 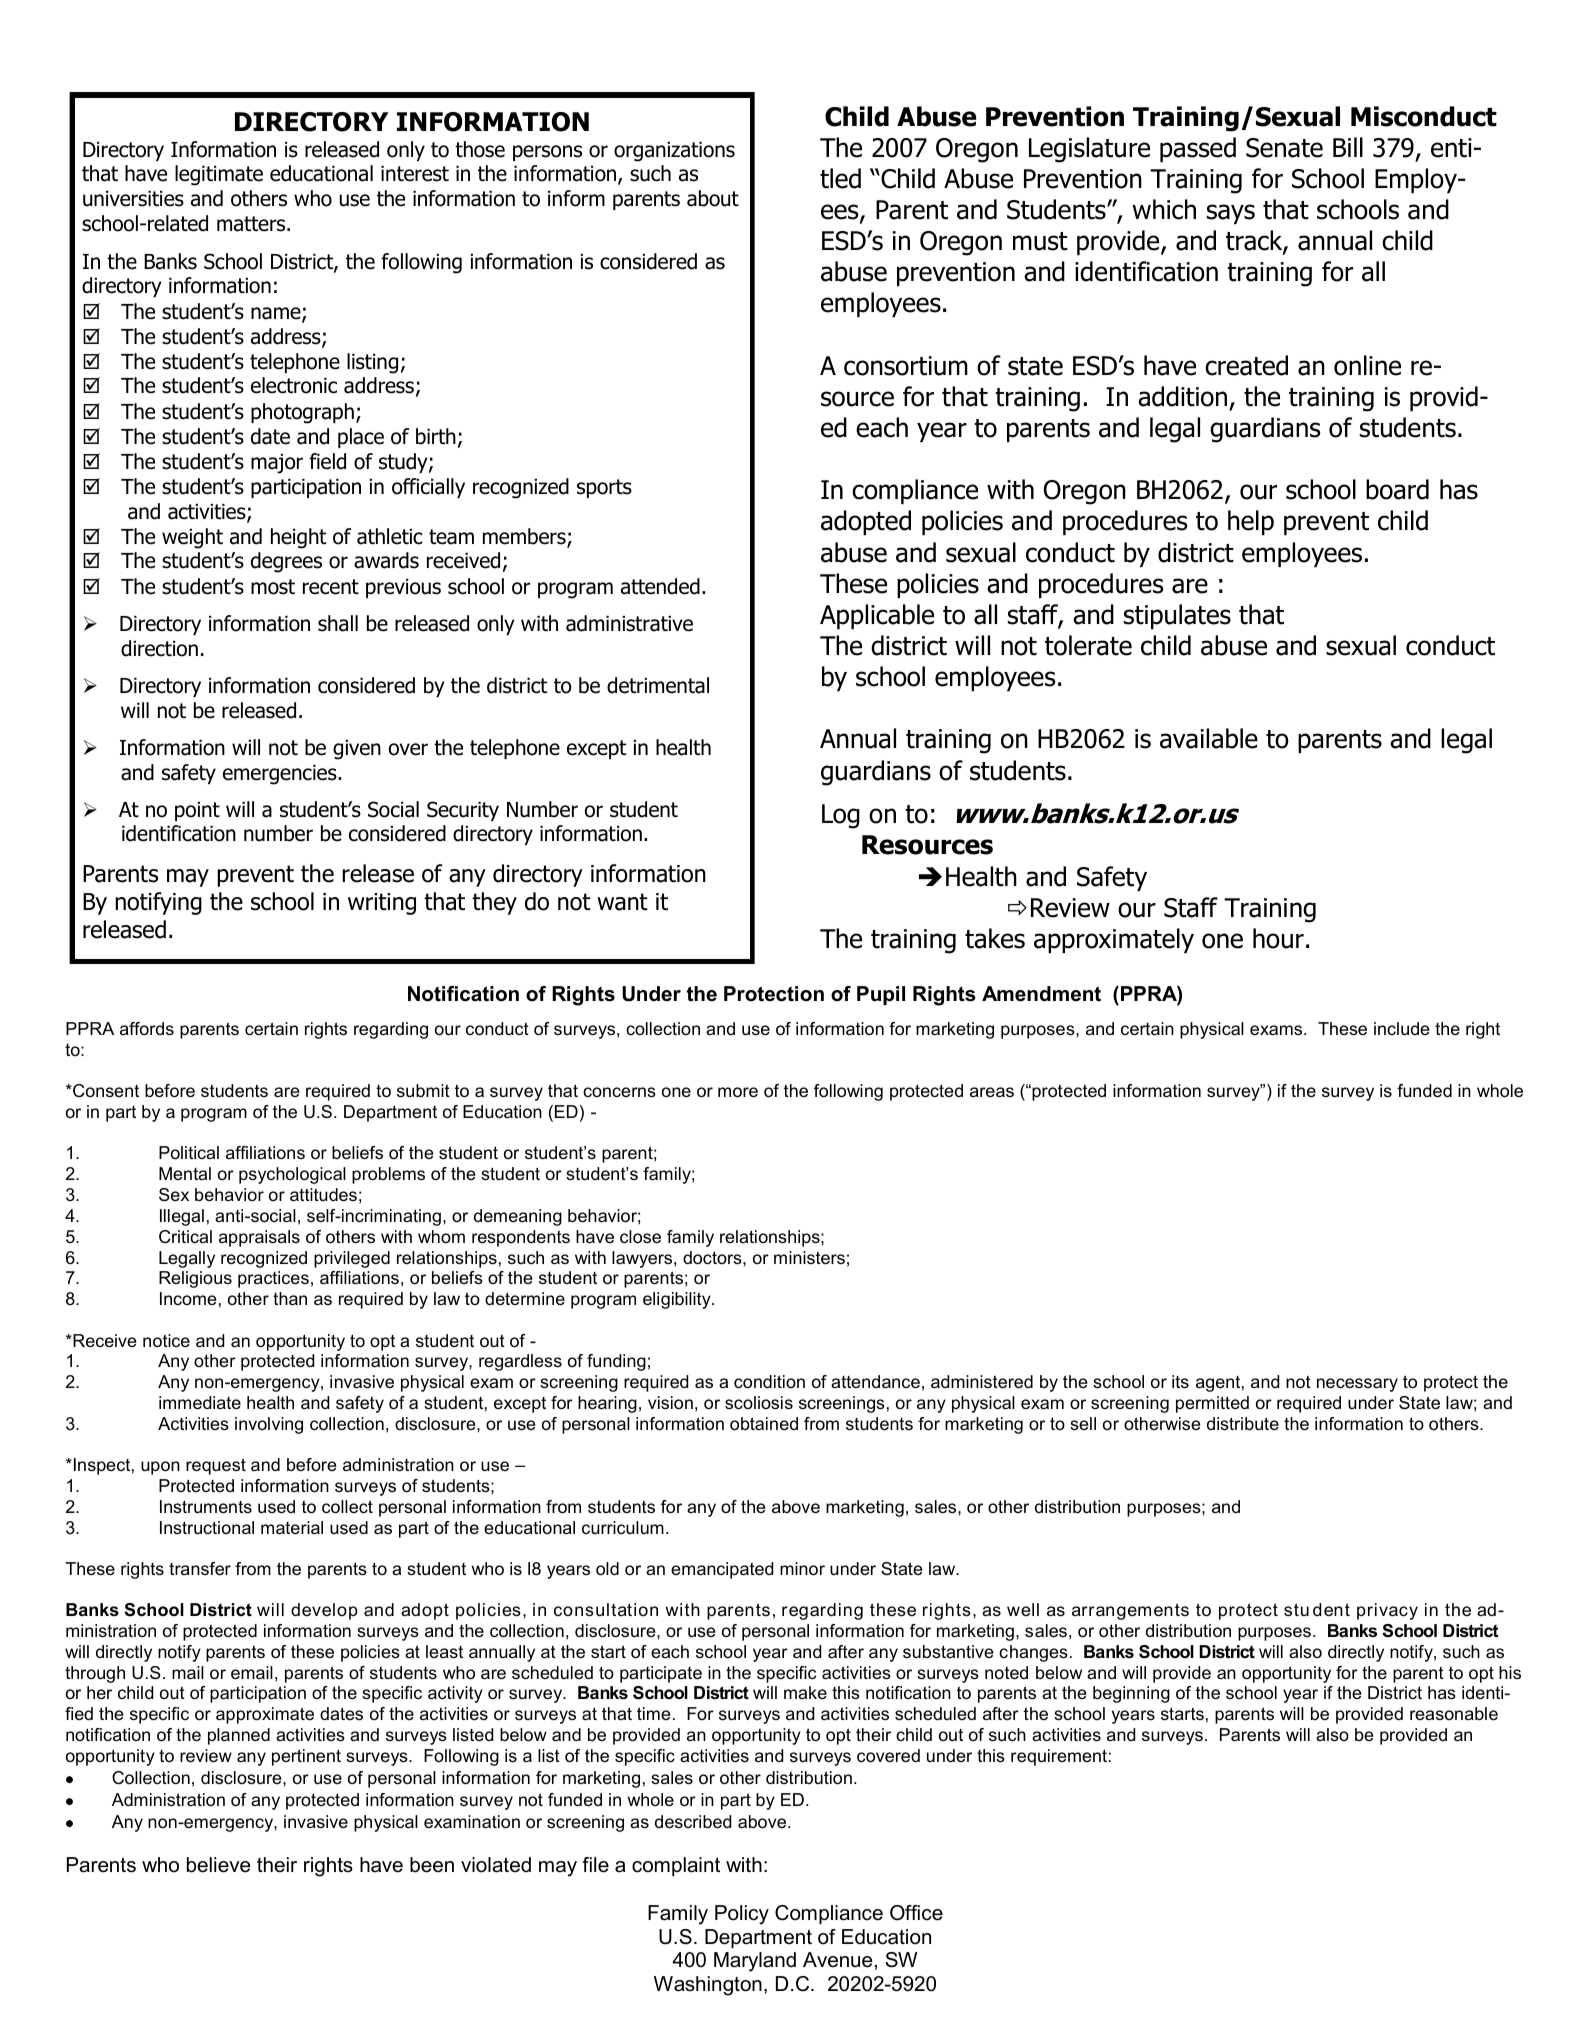 I want to click on says, so click(x=1231, y=214).
